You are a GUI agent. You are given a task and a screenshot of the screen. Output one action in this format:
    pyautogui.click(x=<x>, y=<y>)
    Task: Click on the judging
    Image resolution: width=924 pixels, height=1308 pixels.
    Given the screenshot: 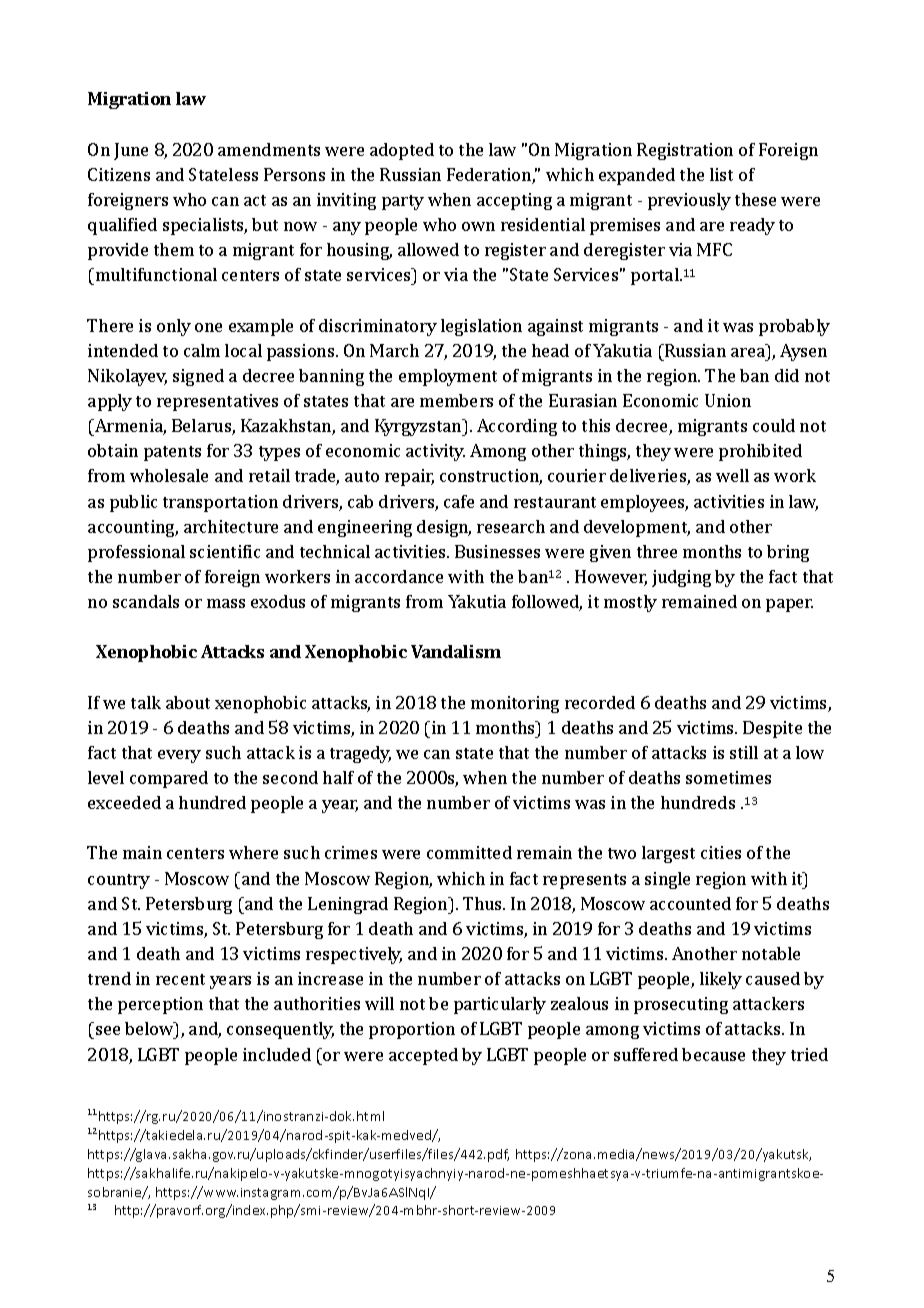 What is the action you would take?
    pyautogui.click(x=681, y=578)
